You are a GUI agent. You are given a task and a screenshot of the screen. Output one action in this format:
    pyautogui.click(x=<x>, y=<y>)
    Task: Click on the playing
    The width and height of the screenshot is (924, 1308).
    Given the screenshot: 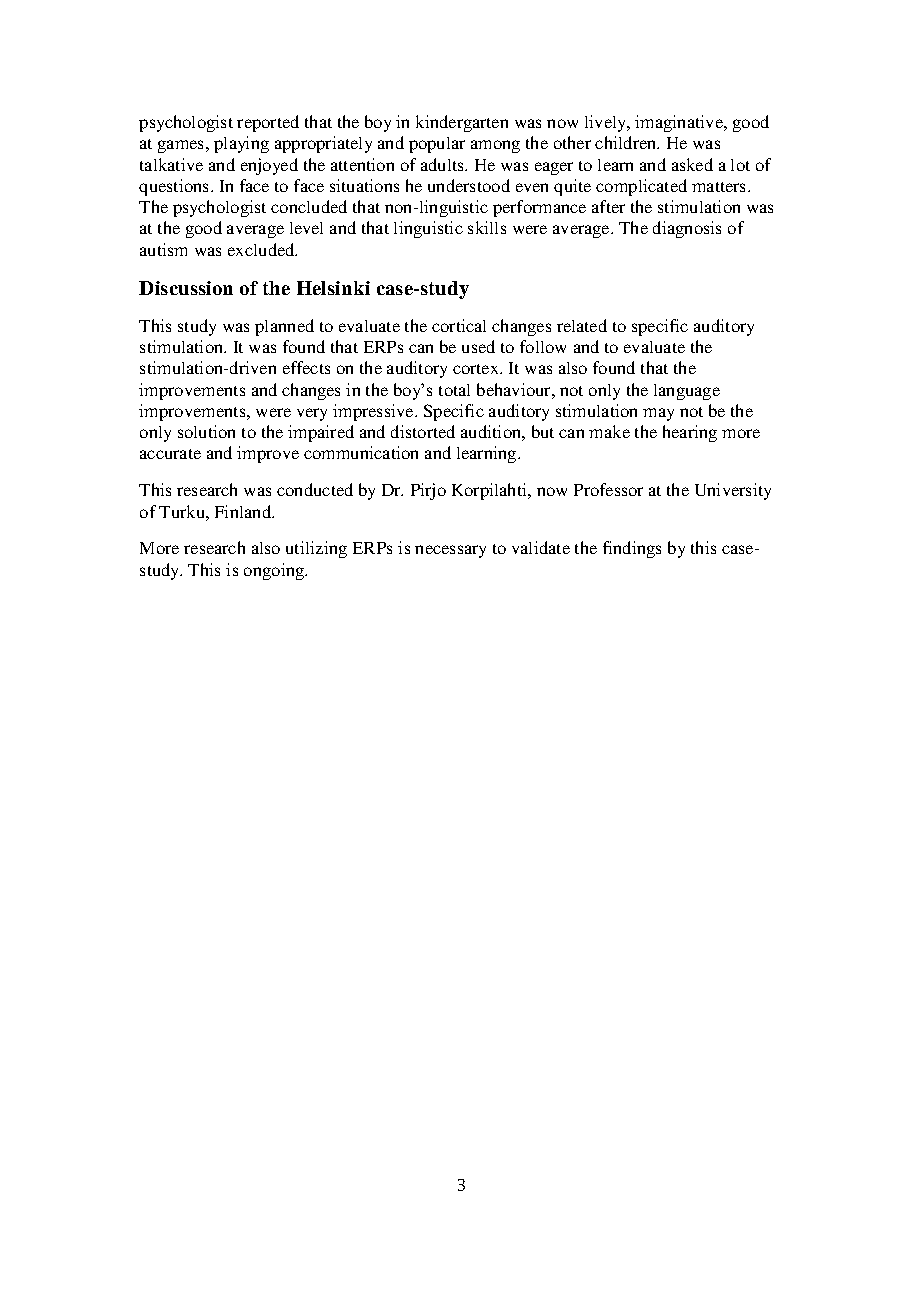 What is the action you would take?
    pyautogui.click(x=241, y=144)
